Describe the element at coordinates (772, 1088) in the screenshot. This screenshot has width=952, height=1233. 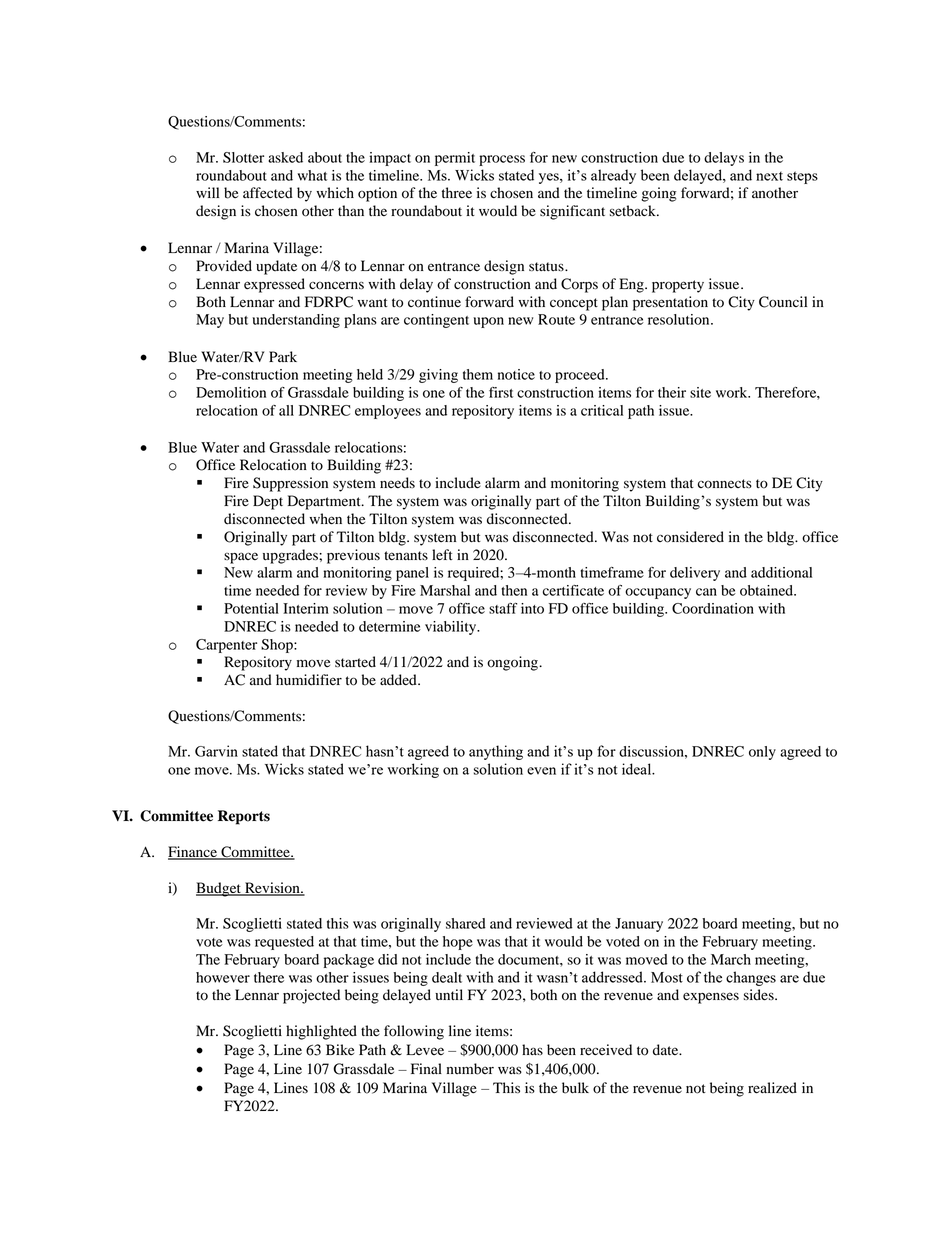
I see `realized` at that location.
